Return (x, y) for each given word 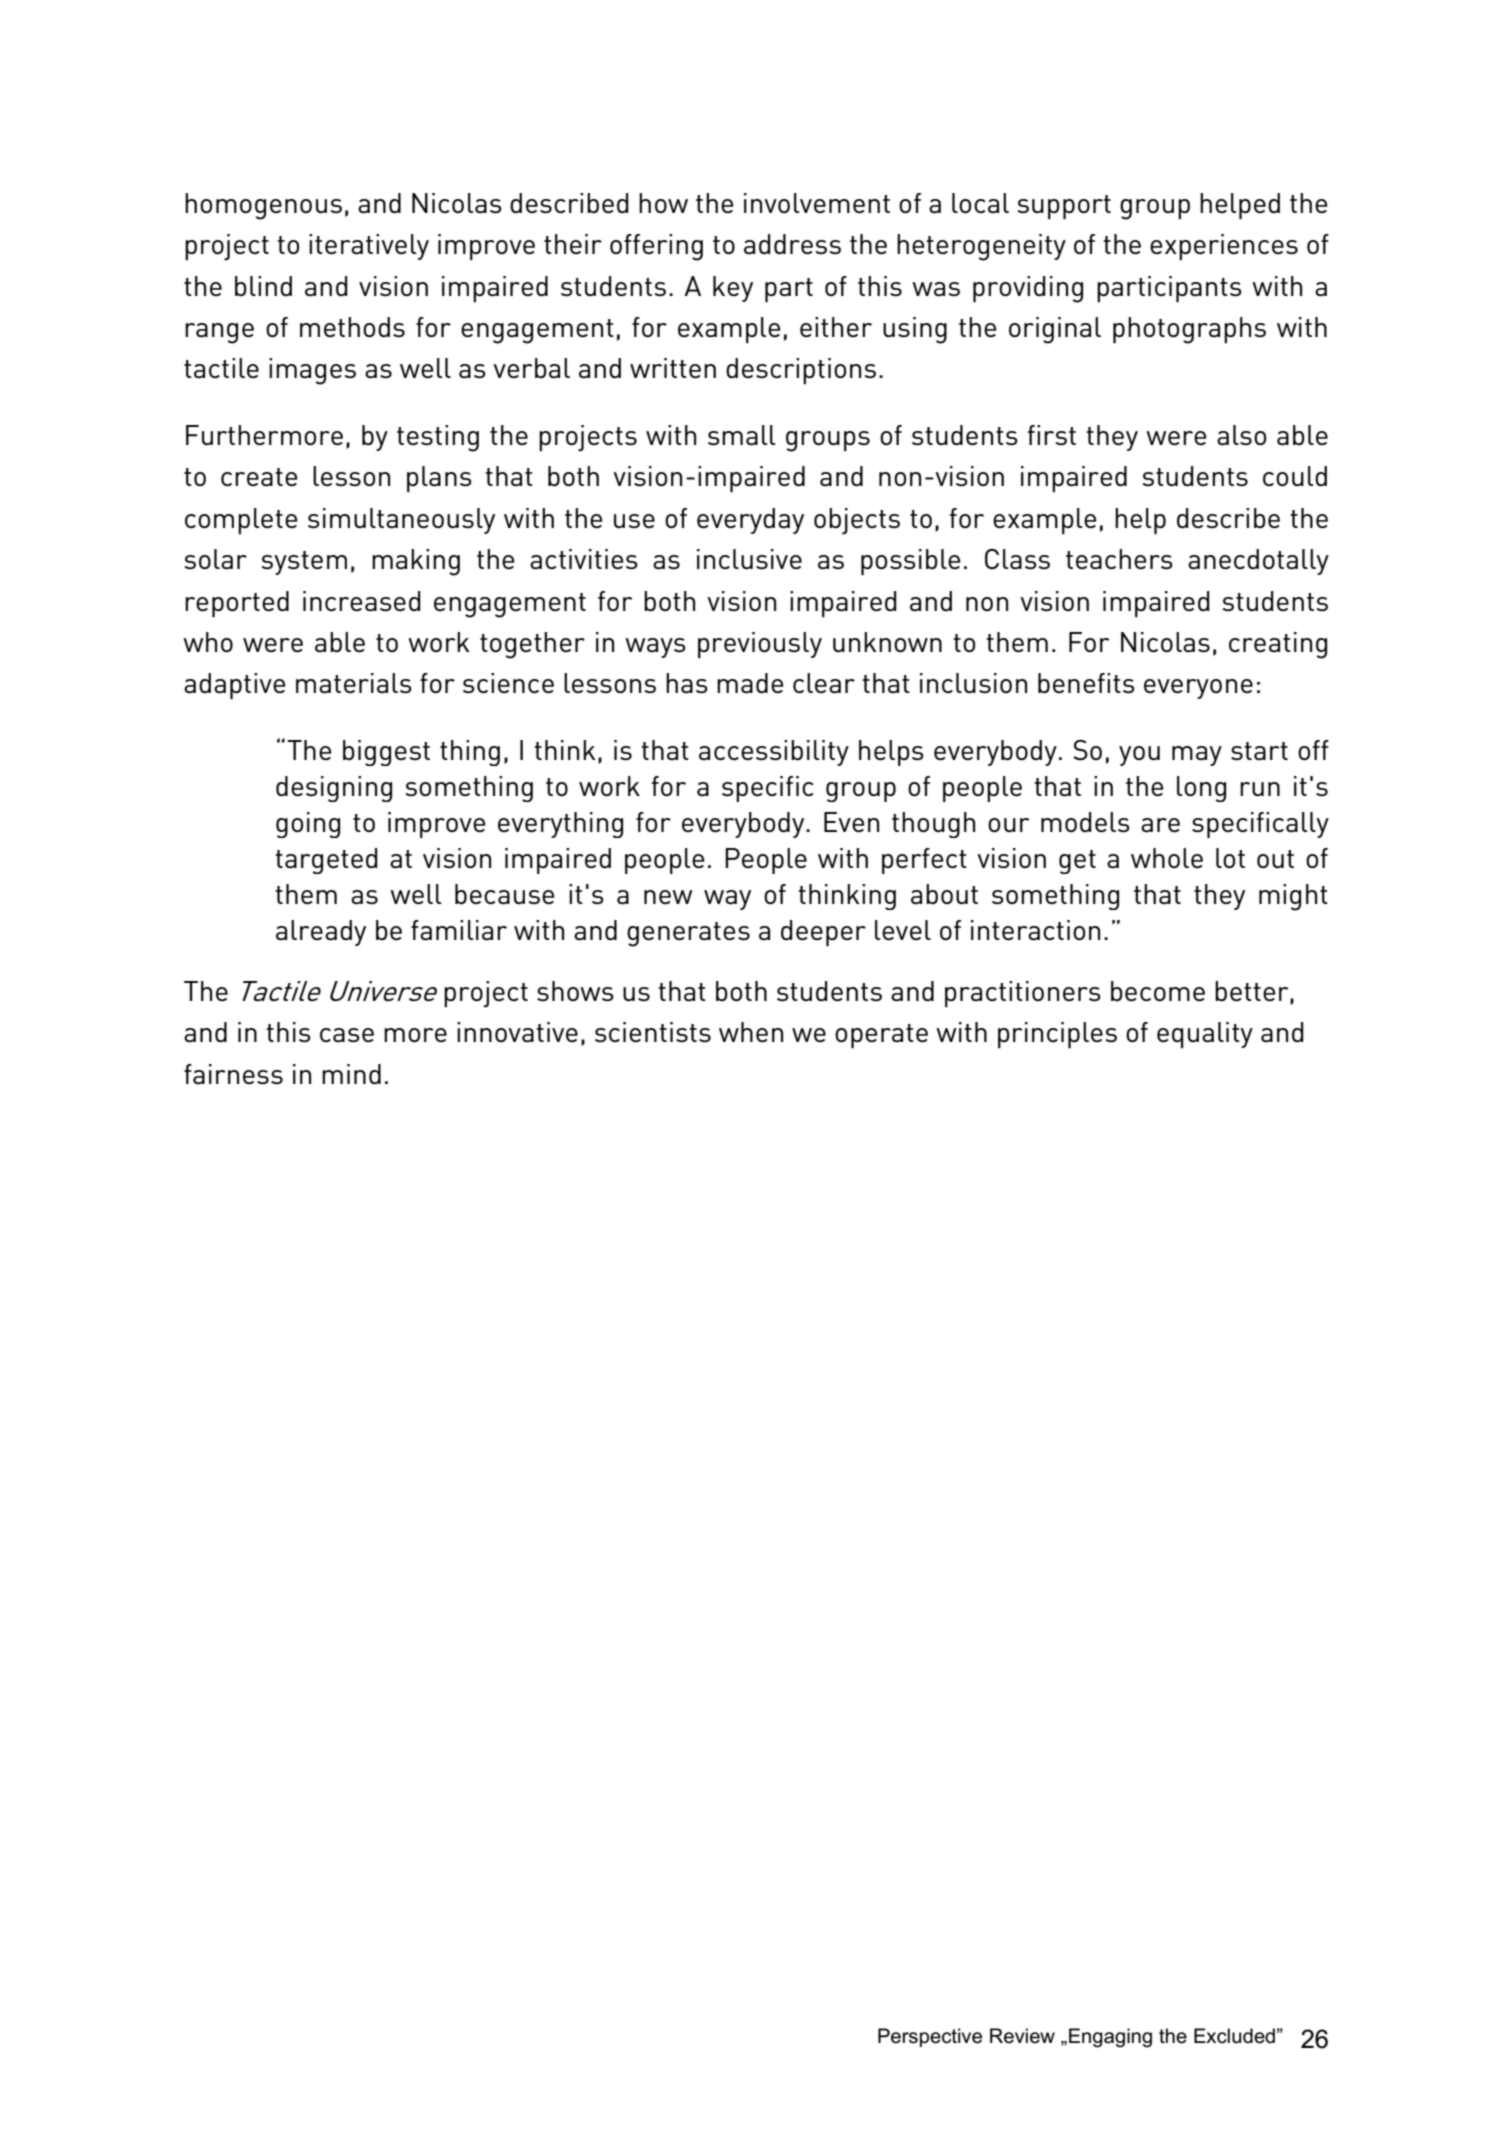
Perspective (930, 2037)
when (751, 1032)
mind (351, 1074)
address (792, 244)
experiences (1224, 247)
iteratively (369, 247)
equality (1205, 1035)
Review (1022, 2036)
